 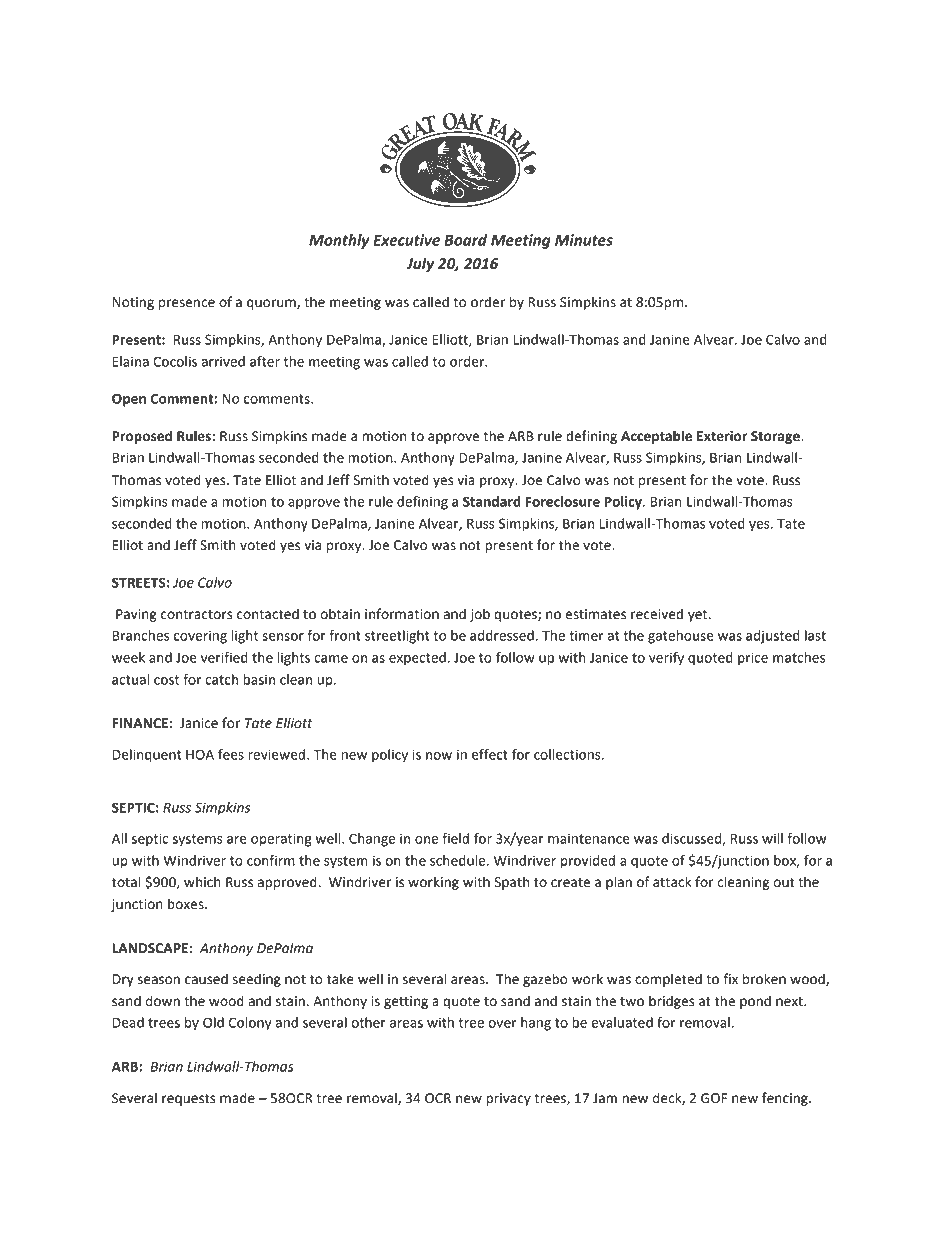 What do you see at coordinates (417, 659) in the screenshot?
I see `expected` at bounding box center [417, 659].
